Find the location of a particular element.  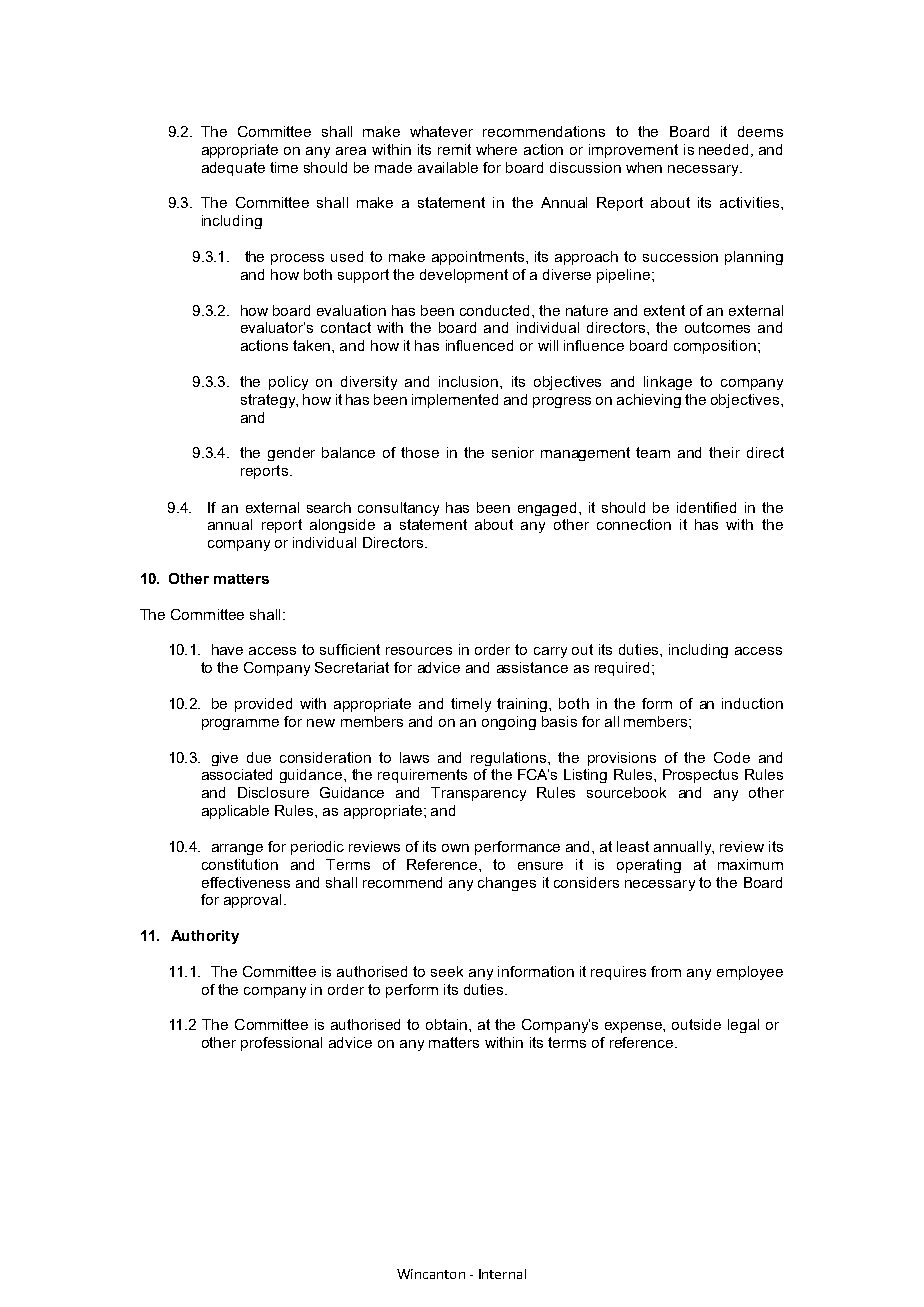

where is located at coordinates (496, 149).
